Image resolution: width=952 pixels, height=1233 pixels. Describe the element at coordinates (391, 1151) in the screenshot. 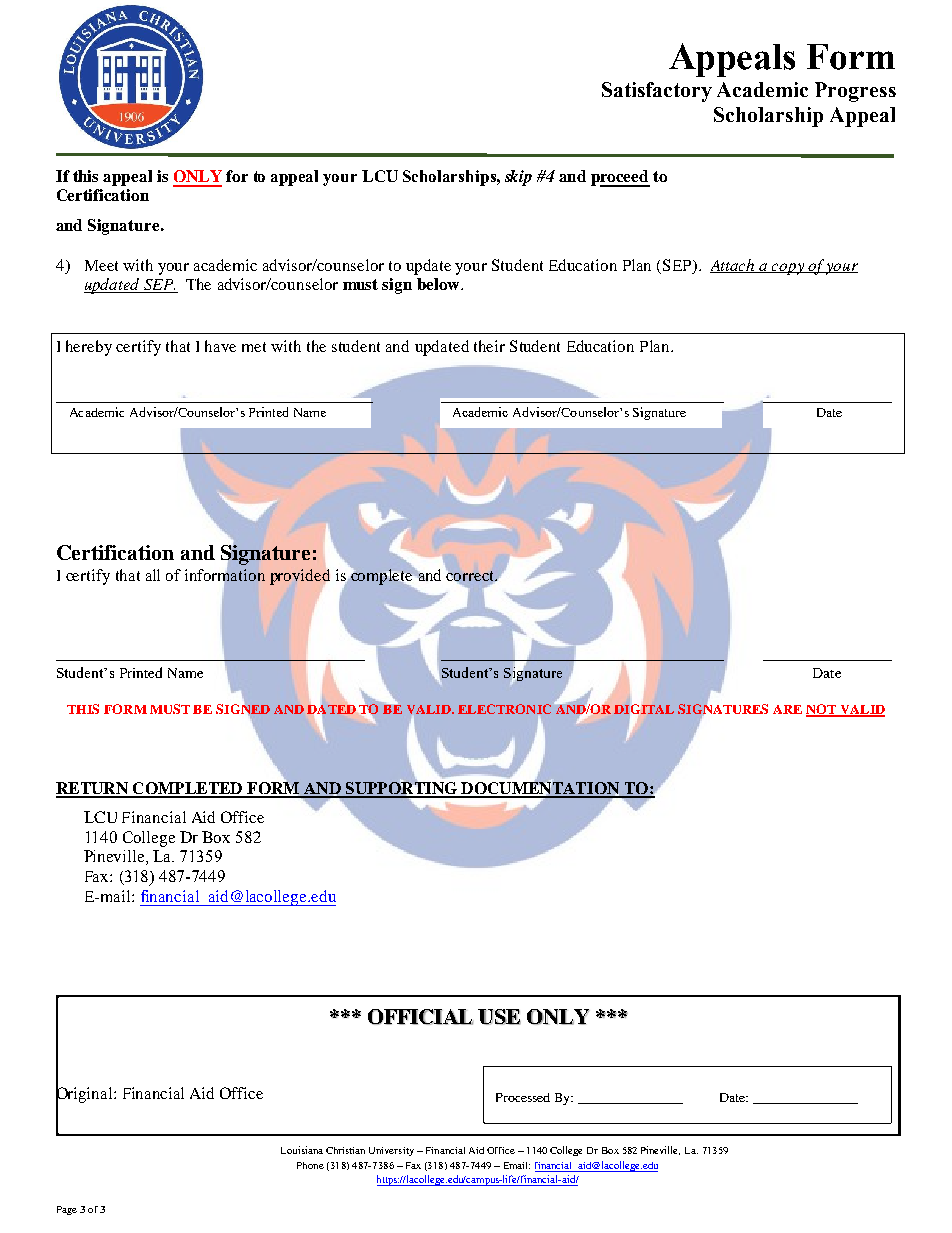

I see `University` at that location.
